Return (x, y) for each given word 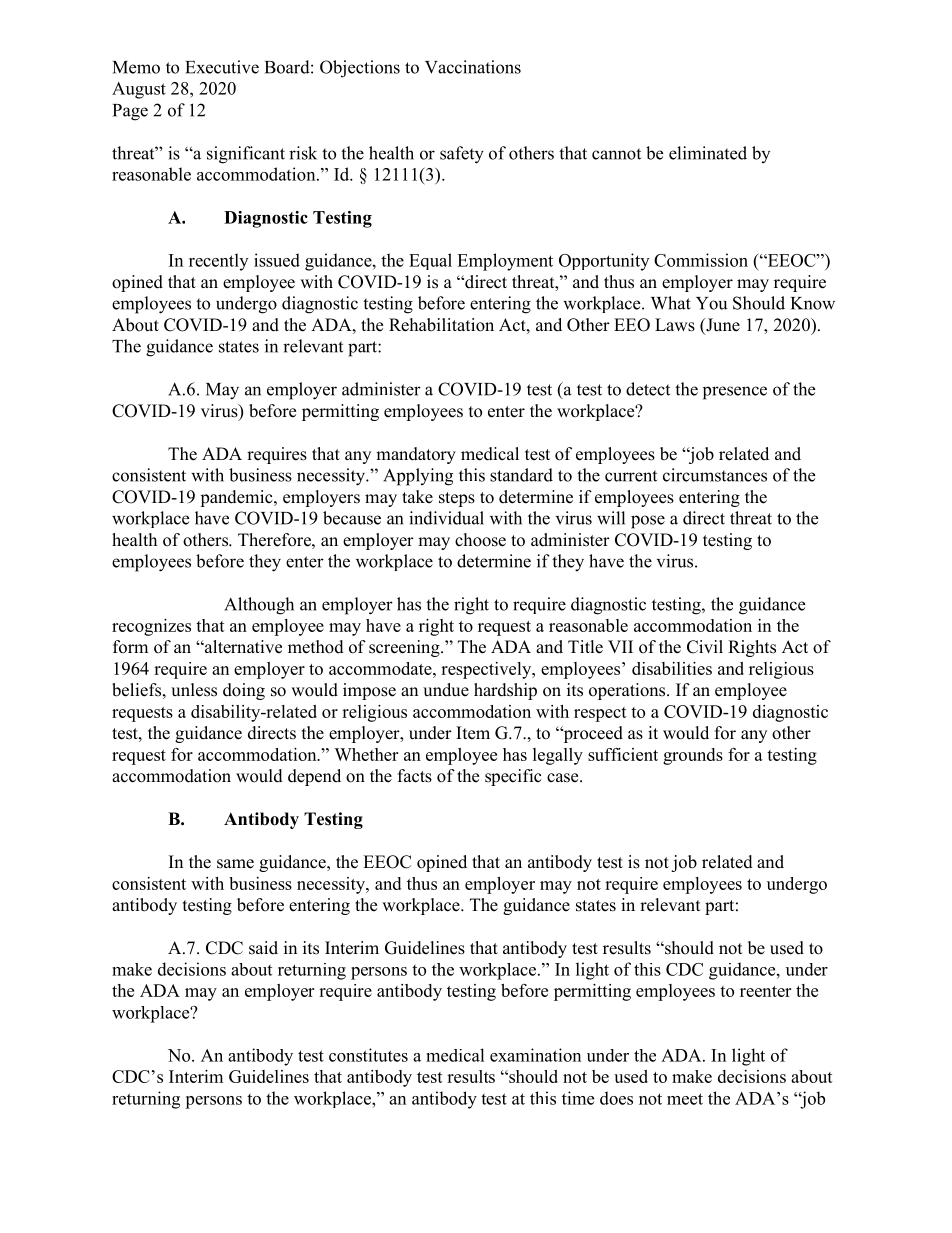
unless (194, 690)
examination (535, 1055)
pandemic (237, 498)
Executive (222, 67)
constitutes (368, 1055)
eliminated (708, 153)
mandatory (416, 455)
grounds (693, 756)
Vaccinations (473, 67)
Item (473, 733)
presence (735, 393)
